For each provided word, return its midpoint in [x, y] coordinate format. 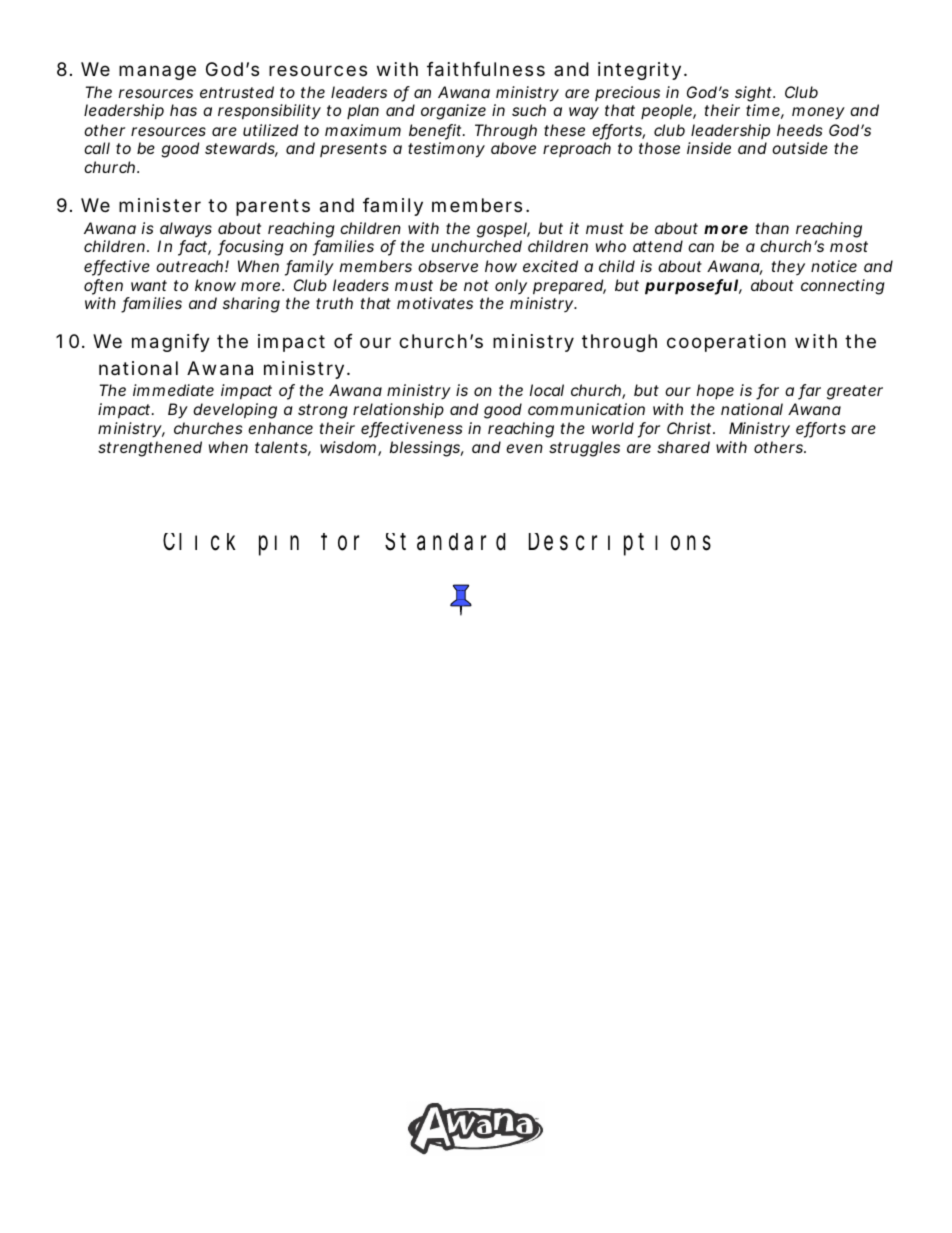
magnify [171, 343]
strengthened [150, 449]
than [772, 228]
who [611, 246]
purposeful [691, 287]
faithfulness [486, 69]
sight [755, 94]
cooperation [726, 343]
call [97, 148]
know [215, 285]
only [511, 286]
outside [800, 148]
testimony [446, 150]
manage [157, 72]
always [186, 229]
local [547, 390]
